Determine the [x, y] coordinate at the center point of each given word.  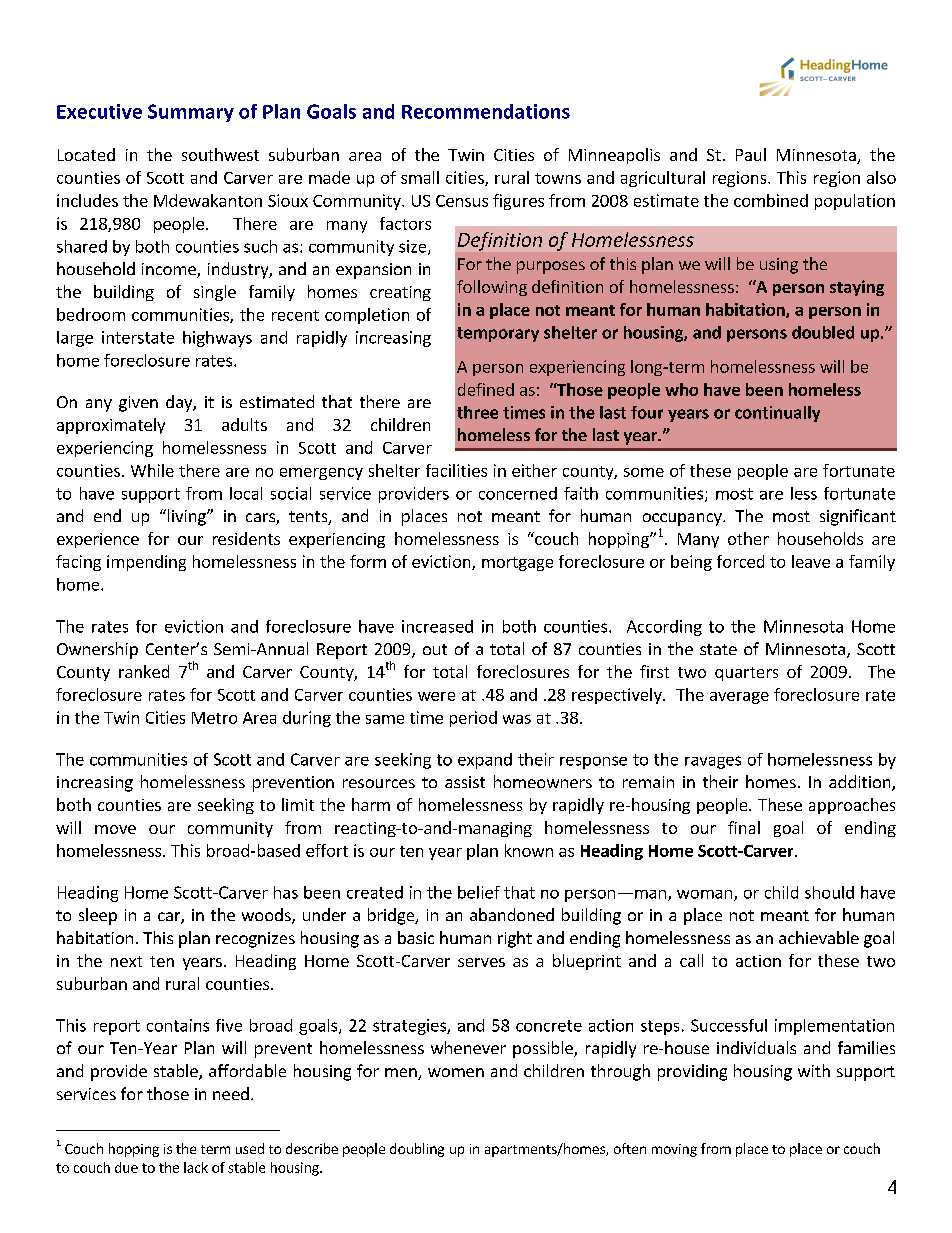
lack [196, 1167]
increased [437, 626]
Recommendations [486, 111]
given [138, 404]
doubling [417, 1150]
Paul [751, 154]
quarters [746, 674]
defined [486, 389]
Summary [191, 113]
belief [479, 892]
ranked [144, 671]
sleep [98, 916]
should [829, 892]
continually [777, 414]
